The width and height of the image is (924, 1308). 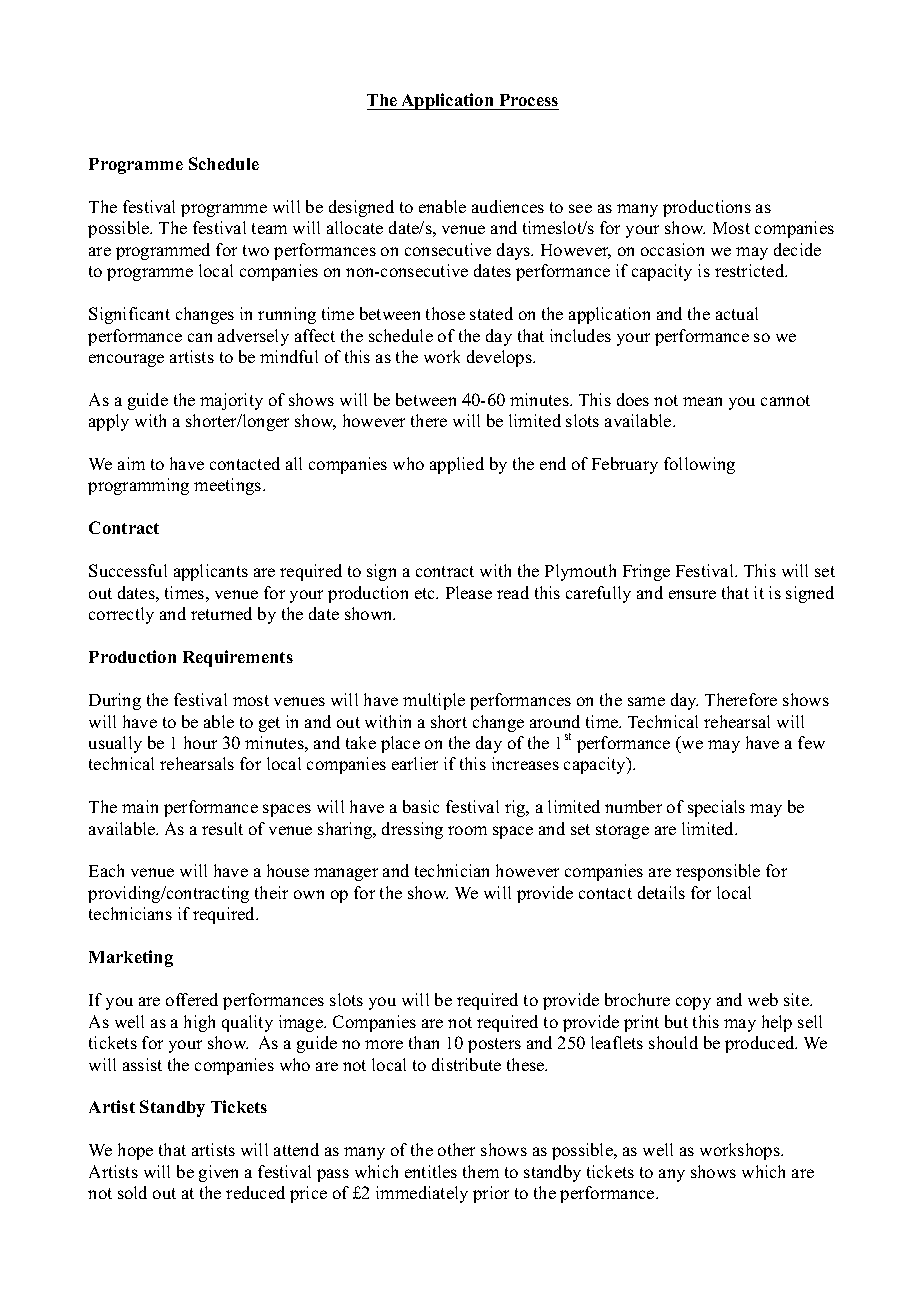 What do you see at coordinates (529, 100) in the image?
I see `Process` at bounding box center [529, 100].
